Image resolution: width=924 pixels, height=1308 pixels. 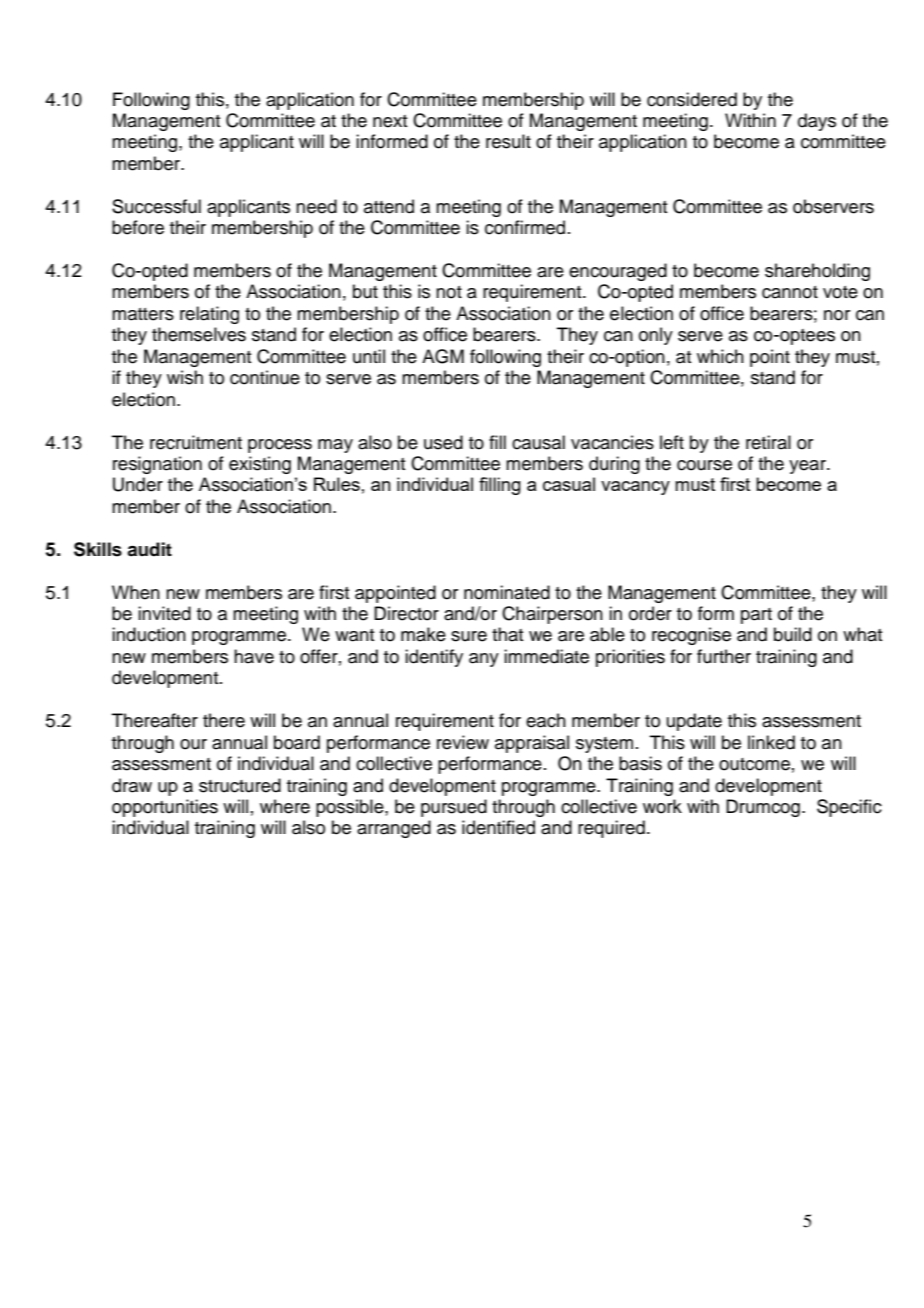 What do you see at coordinates (156, 206) in the page?
I see `Successful` at bounding box center [156, 206].
